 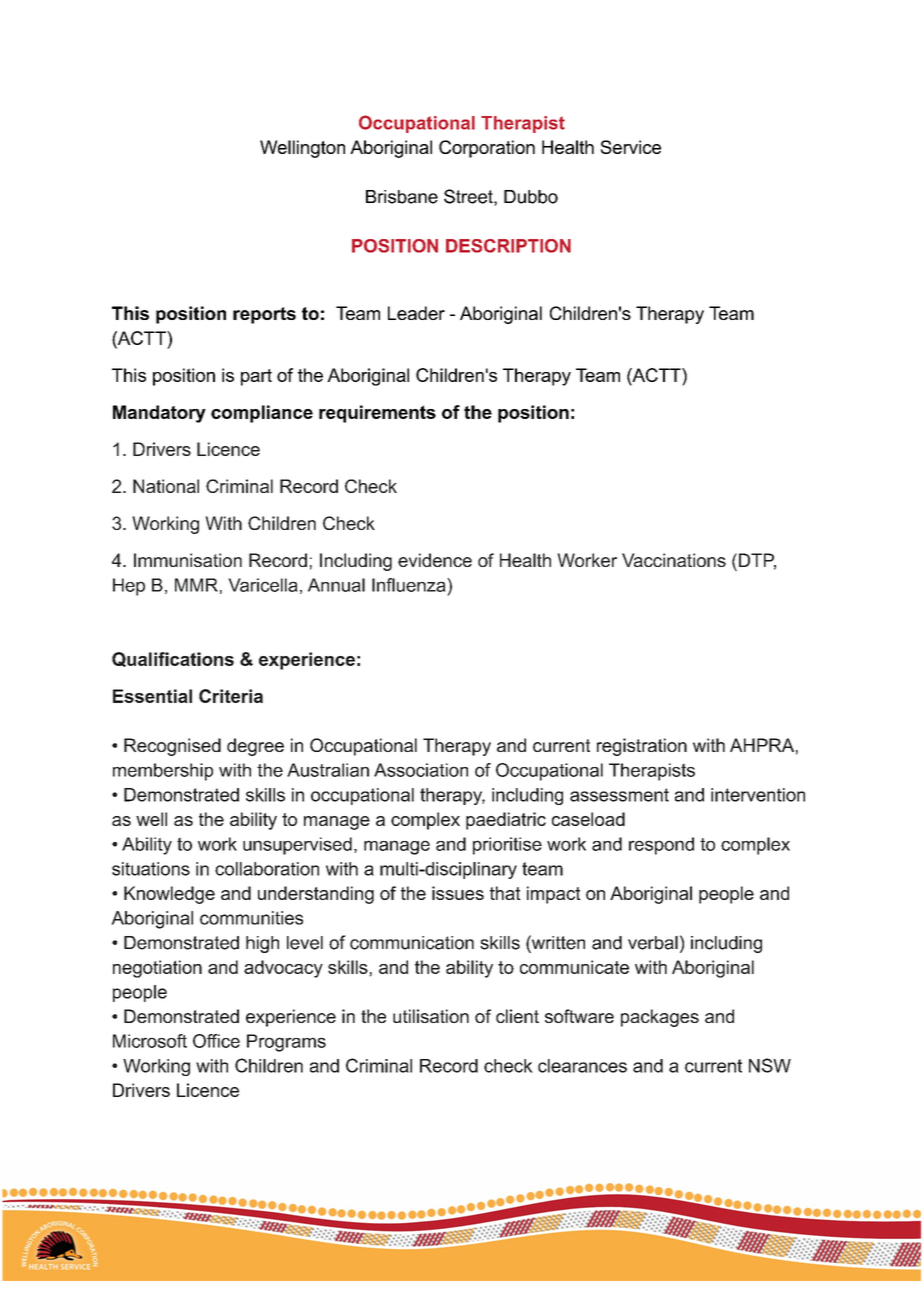 What do you see at coordinates (377, 414) in the page?
I see `requirements` at bounding box center [377, 414].
